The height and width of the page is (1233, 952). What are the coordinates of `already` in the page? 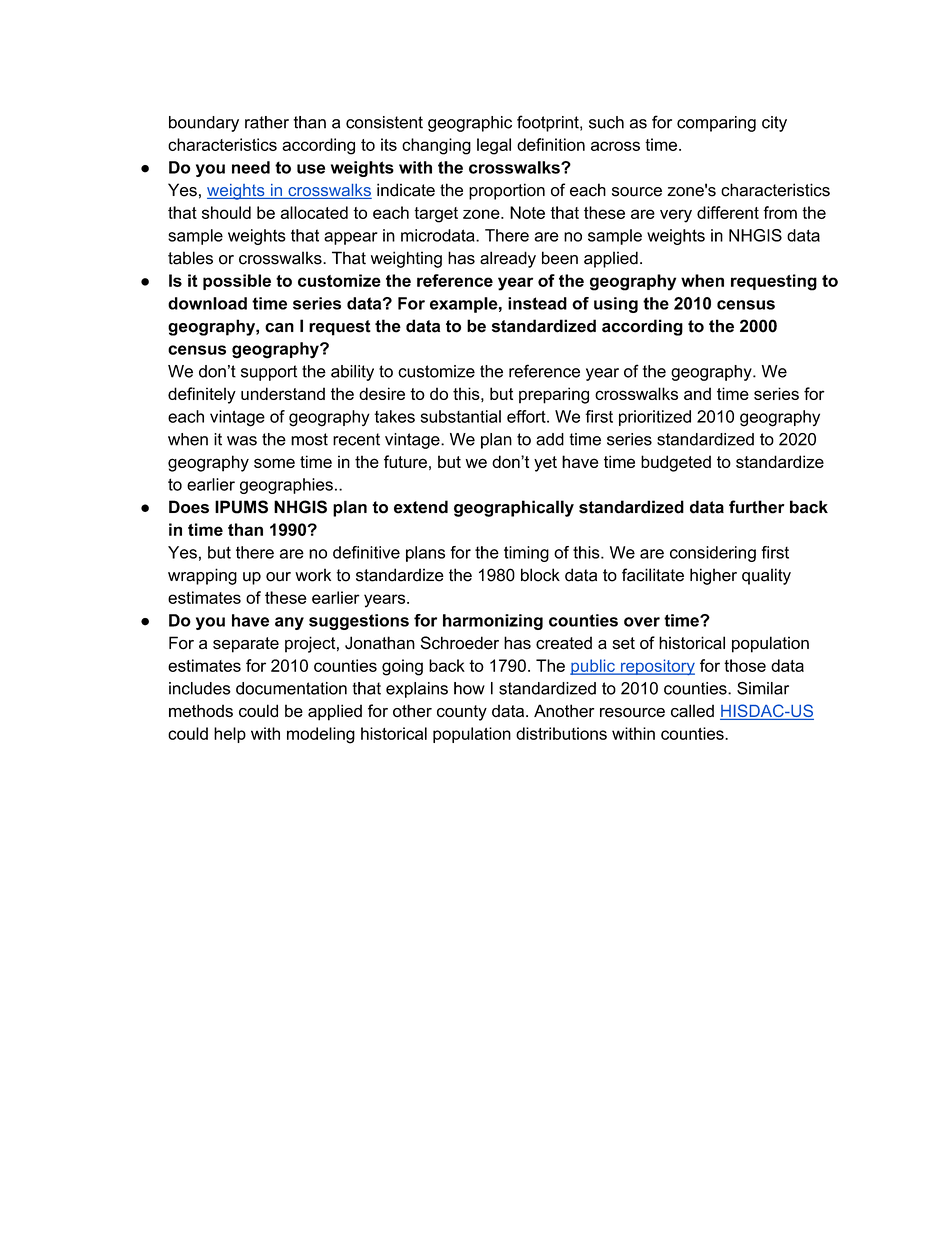 It's located at (508, 259).
